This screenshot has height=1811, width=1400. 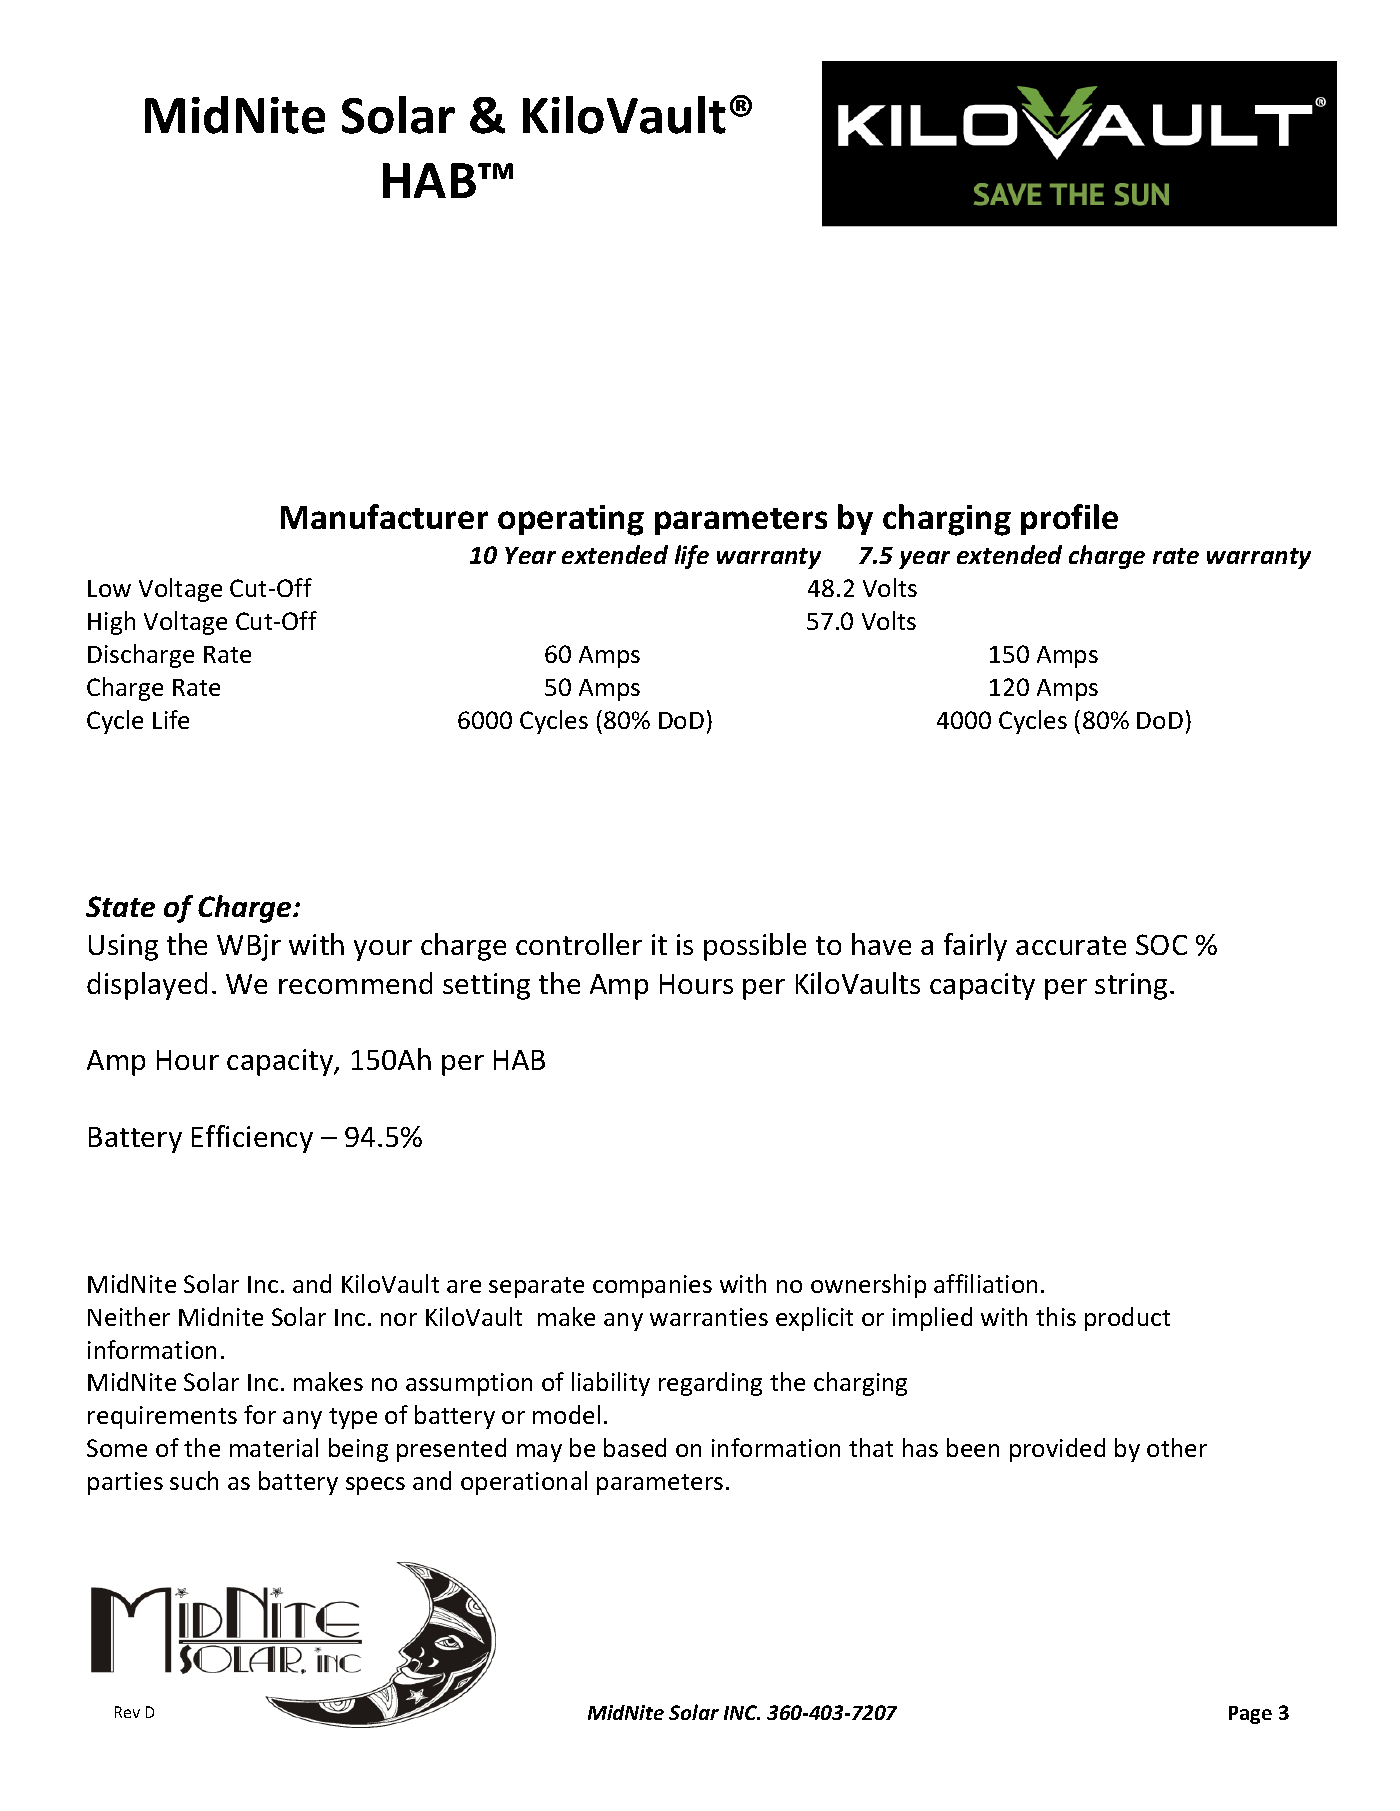 What do you see at coordinates (252, 1139) in the screenshot?
I see `Efficiency` at bounding box center [252, 1139].
